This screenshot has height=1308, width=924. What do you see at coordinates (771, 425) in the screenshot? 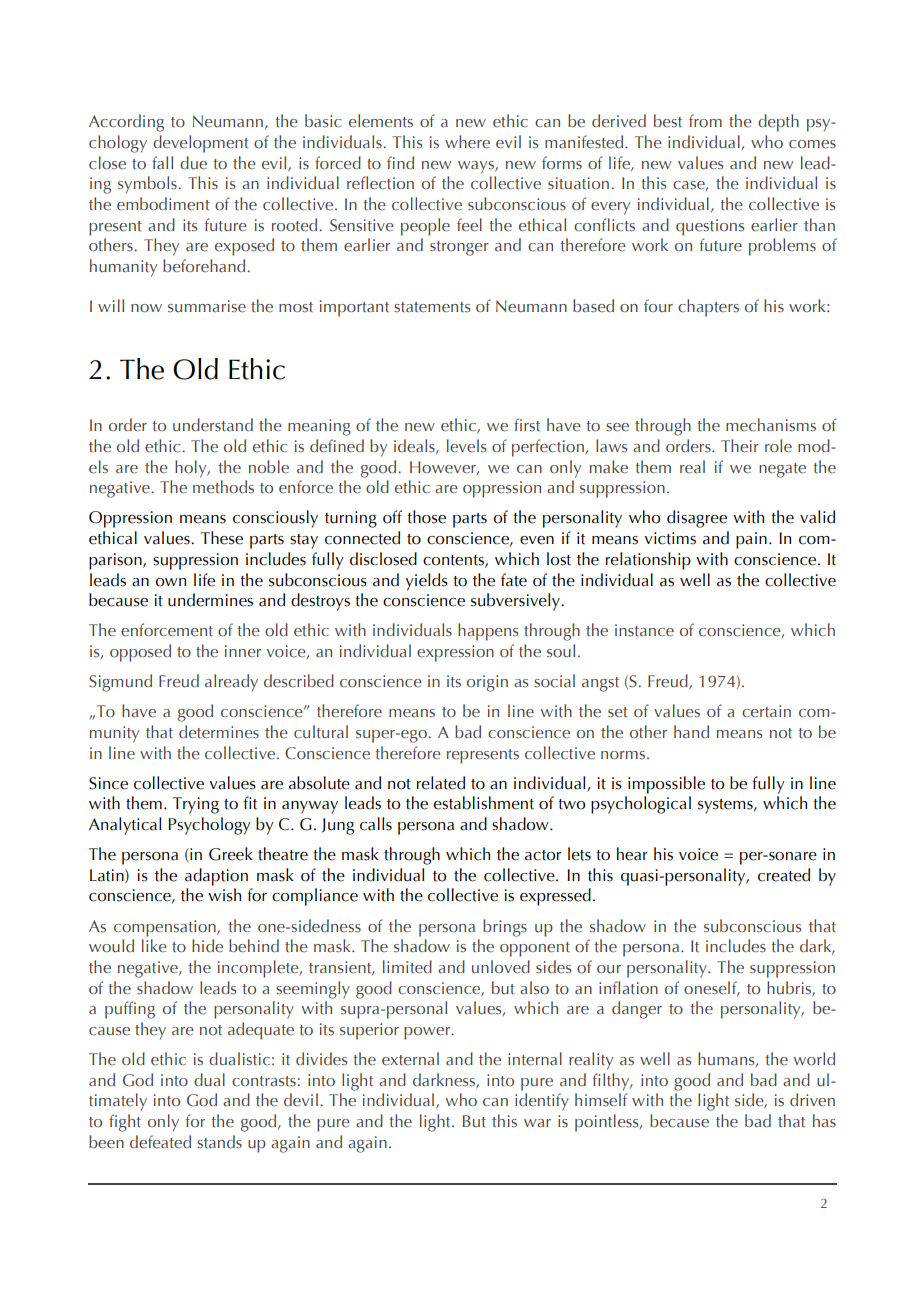
I see `mechanisms` at bounding box center [771, 425].
